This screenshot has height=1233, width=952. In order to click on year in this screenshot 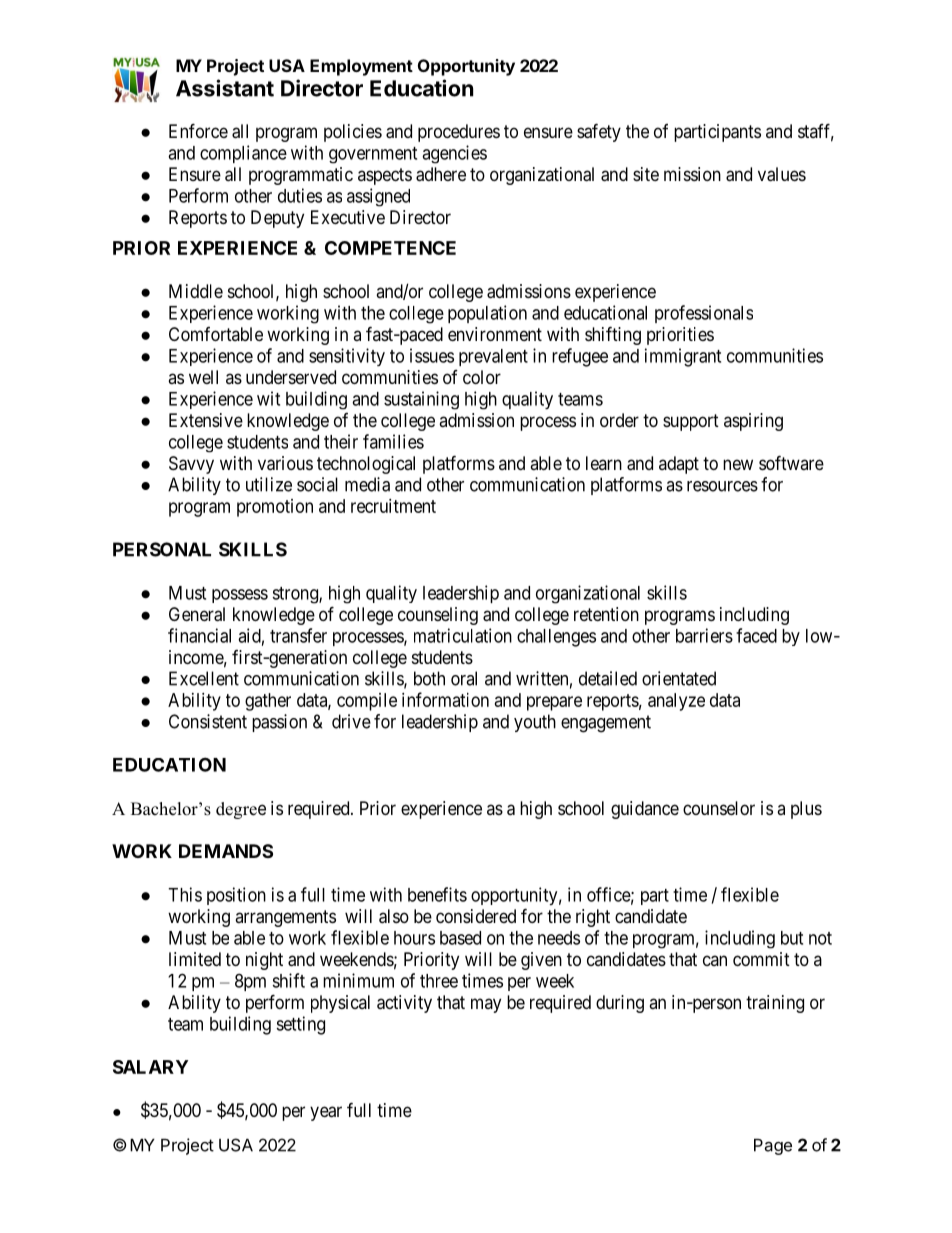, I will do `click(326, 1113)`.
